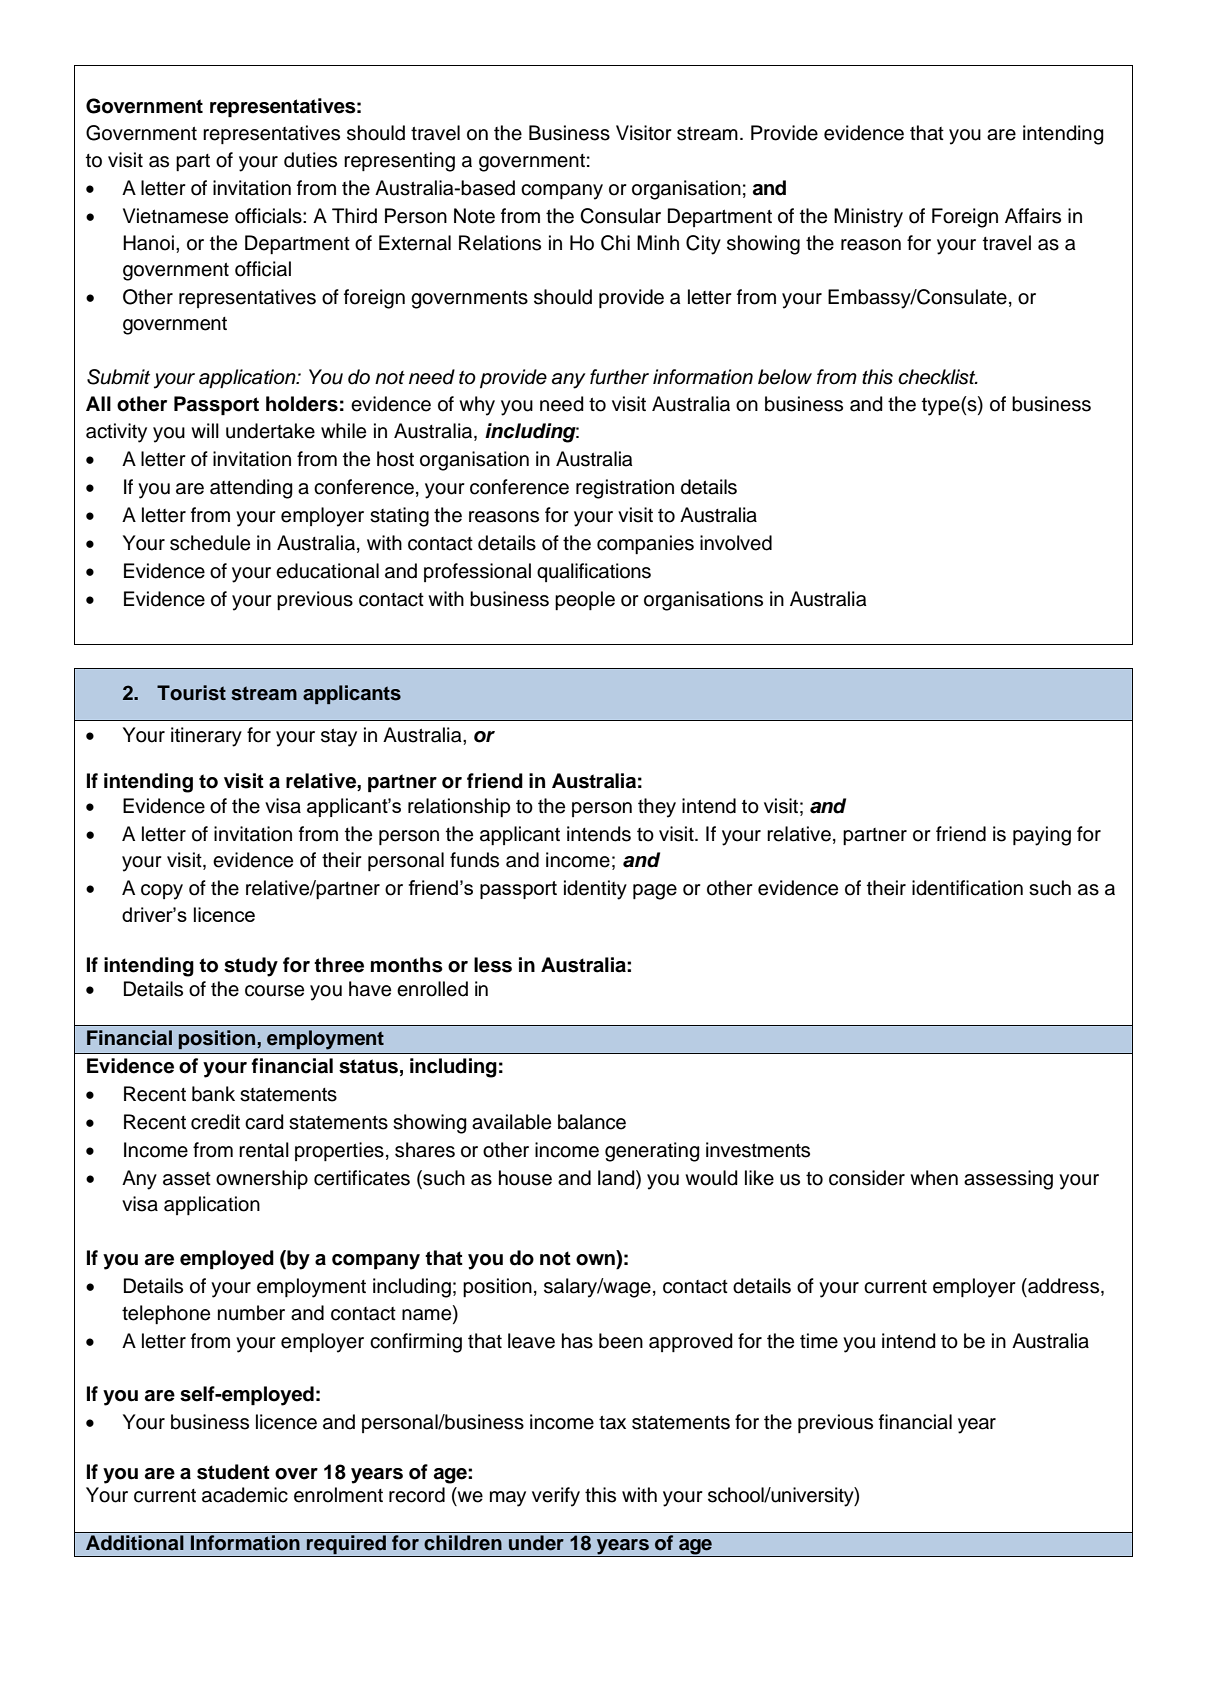  What do you see at coordinates (233, 1472) in the document?
I see `student` at bounding box center [233, 1472].
